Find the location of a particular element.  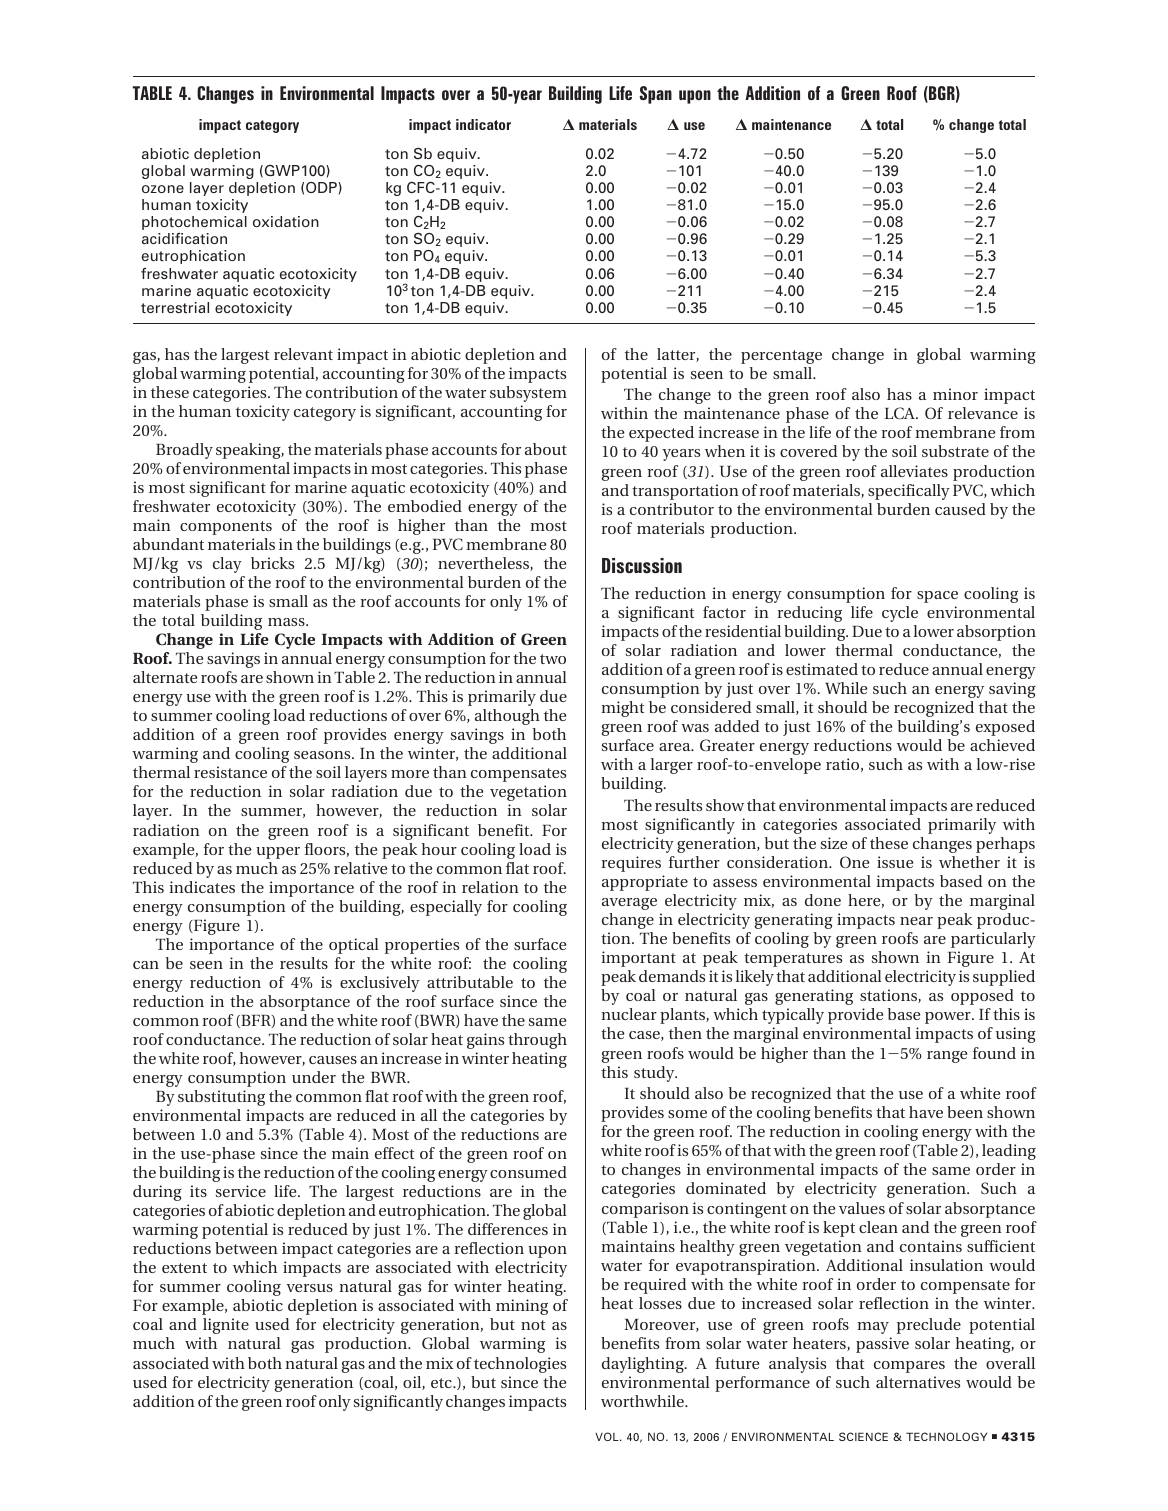

ozone is located at coordinates (163, 189).
